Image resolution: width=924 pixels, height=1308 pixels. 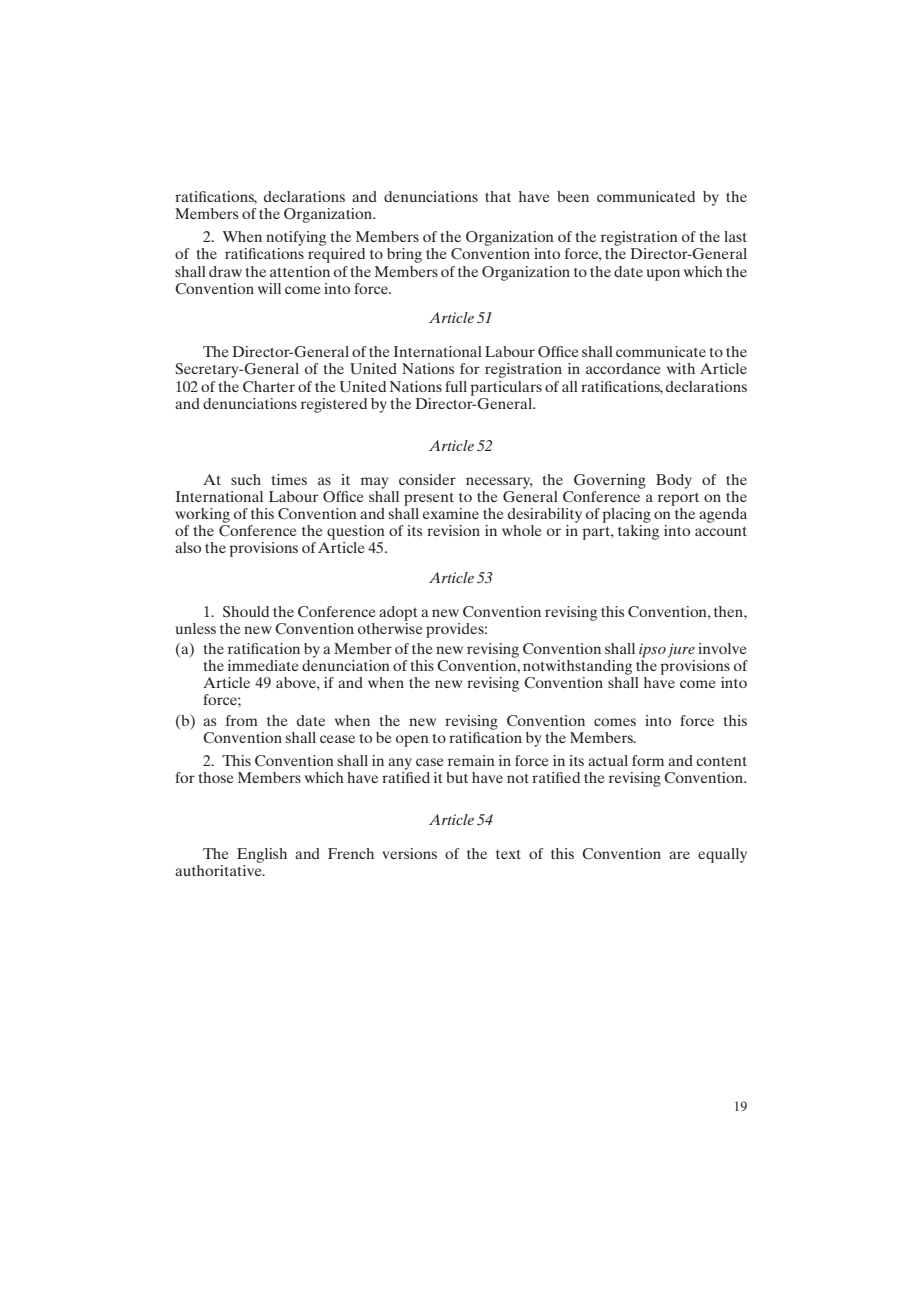 What do you see at coordinates (296, 238) in the screenshot?
I see `notifying` at bounding box center [296, 238].
